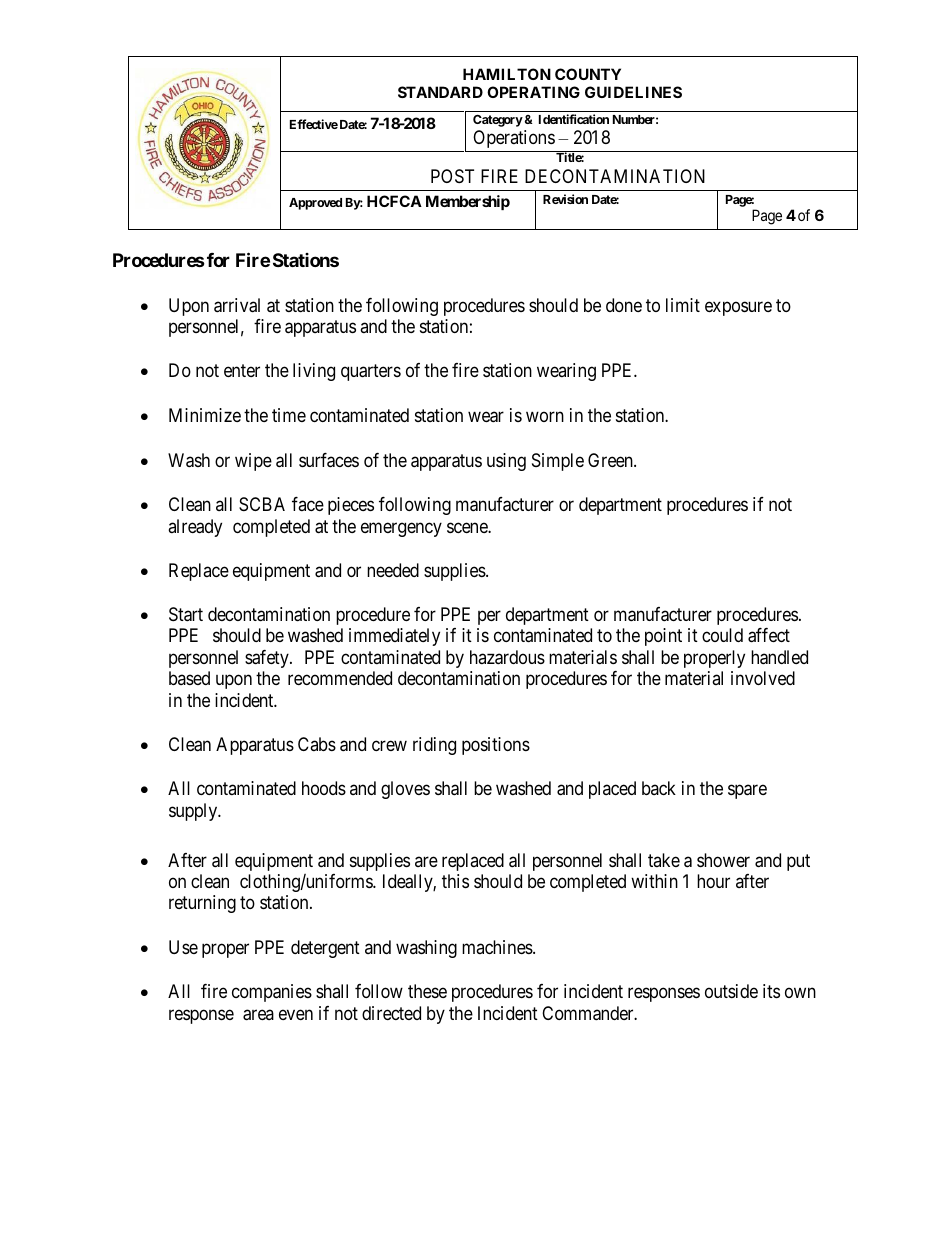 This screenshot has height=1233, width=952. I want to click on could, so click(722, 635).
